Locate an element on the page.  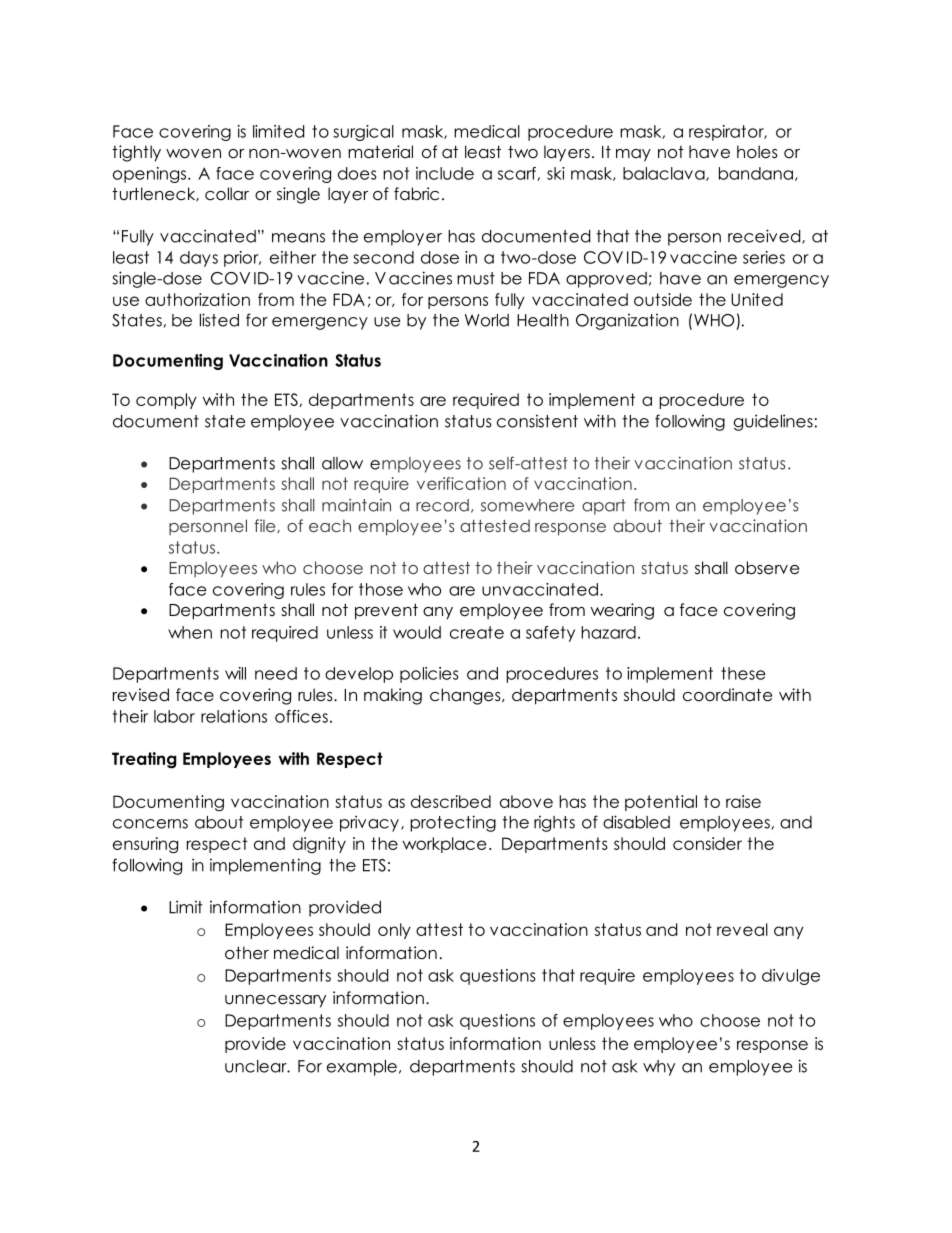
include is located at coordinates (445, 173).
